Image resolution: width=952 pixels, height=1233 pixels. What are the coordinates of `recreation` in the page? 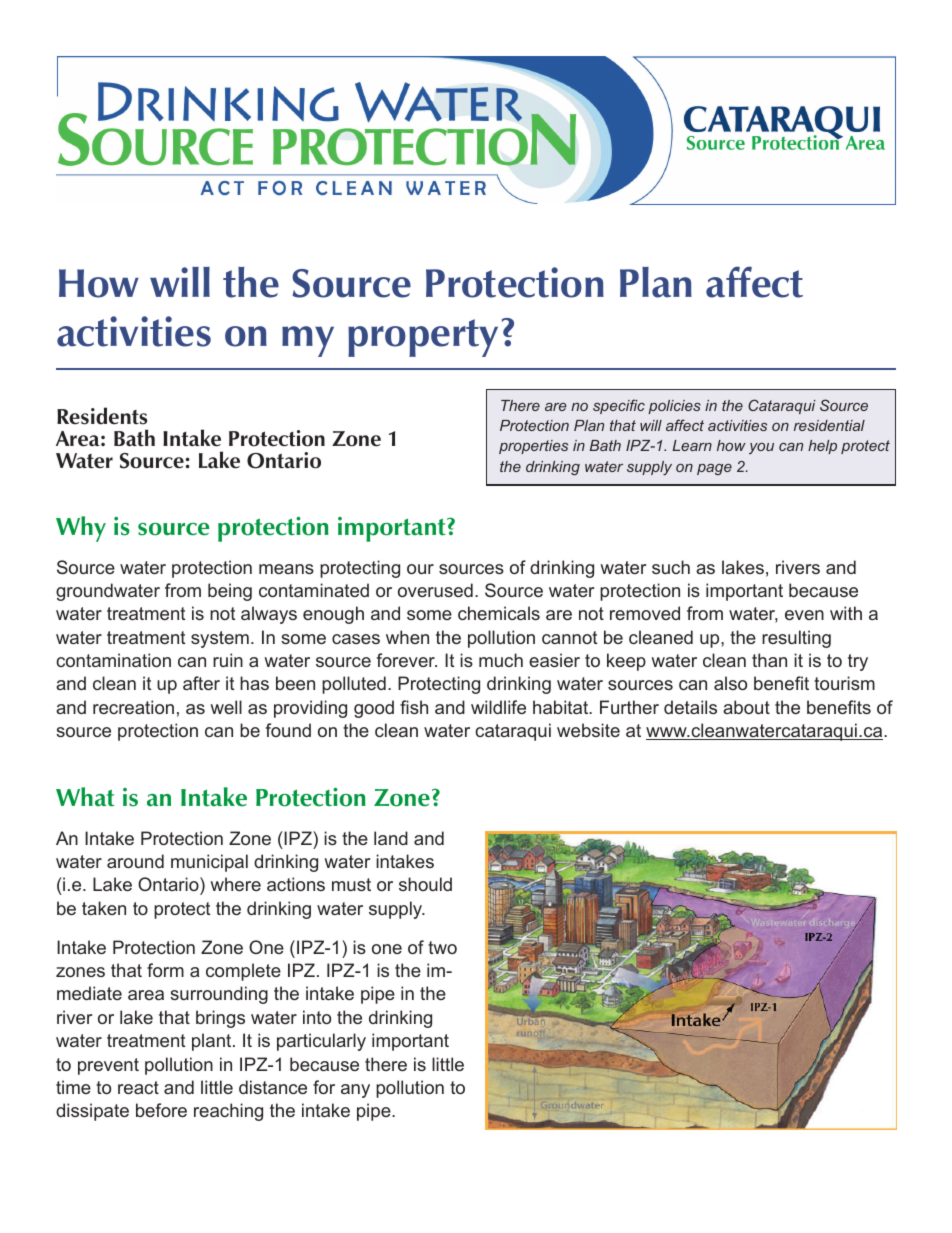 It's located at (133, 707).
